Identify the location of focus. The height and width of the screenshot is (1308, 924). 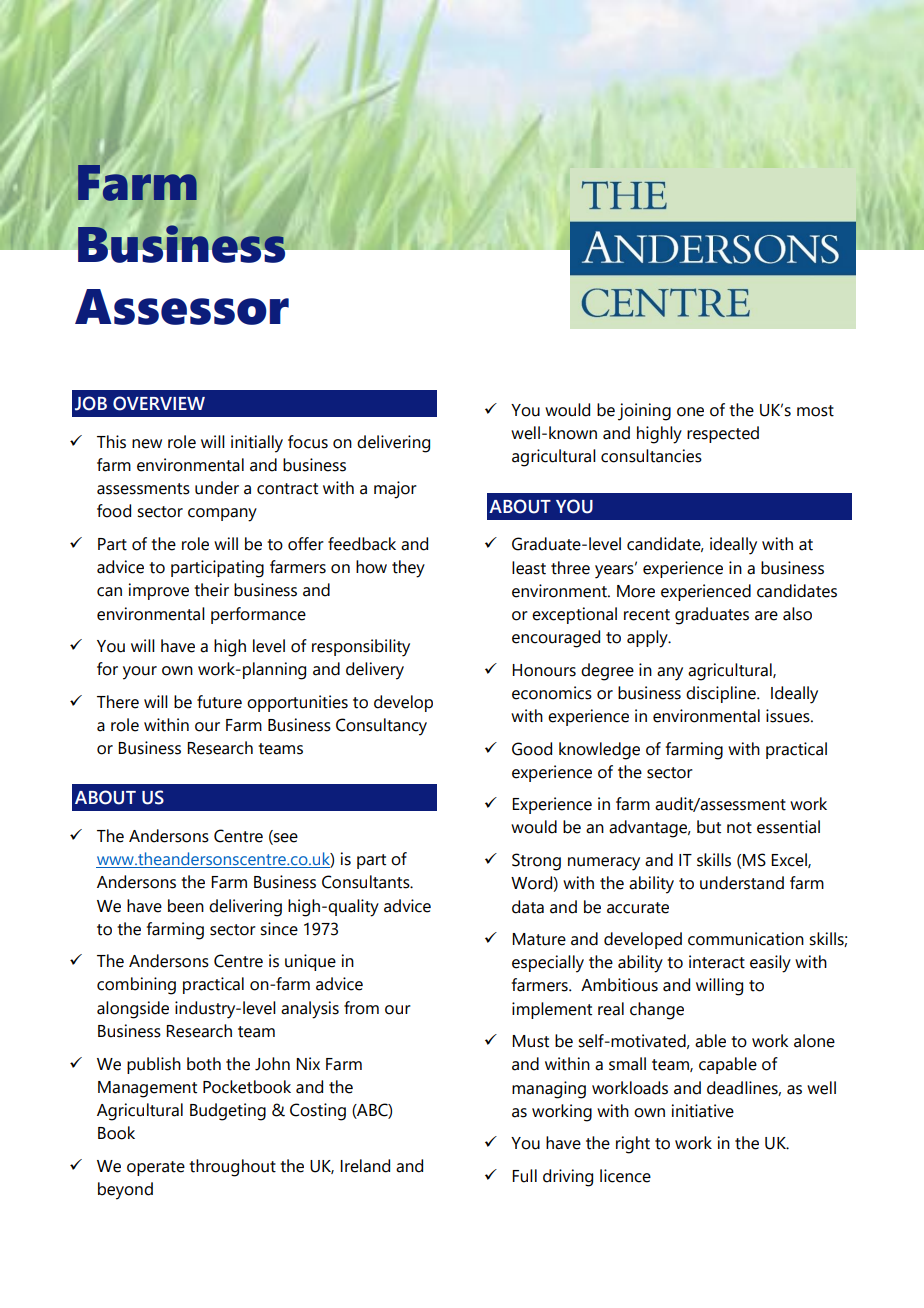
(308, 442).
